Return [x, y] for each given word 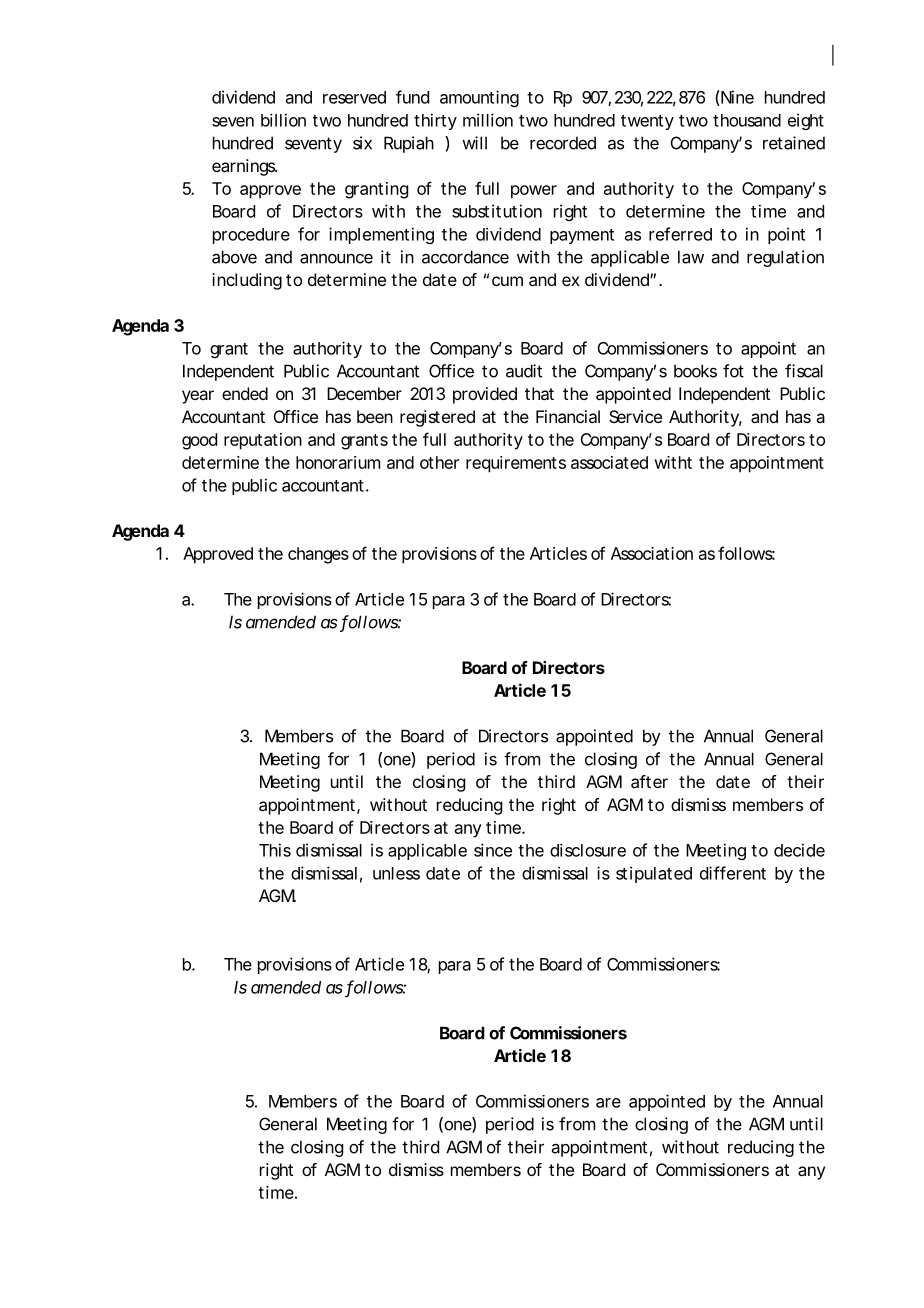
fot [733, 371]
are [608, 1103]
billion [283, 120]
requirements [516, 464]
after [649, 781]
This [275, 850]
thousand [747, 120]
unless [396, 873]
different [733, 873]
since [493, 850]
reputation [263, 441]
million [488, 120]
